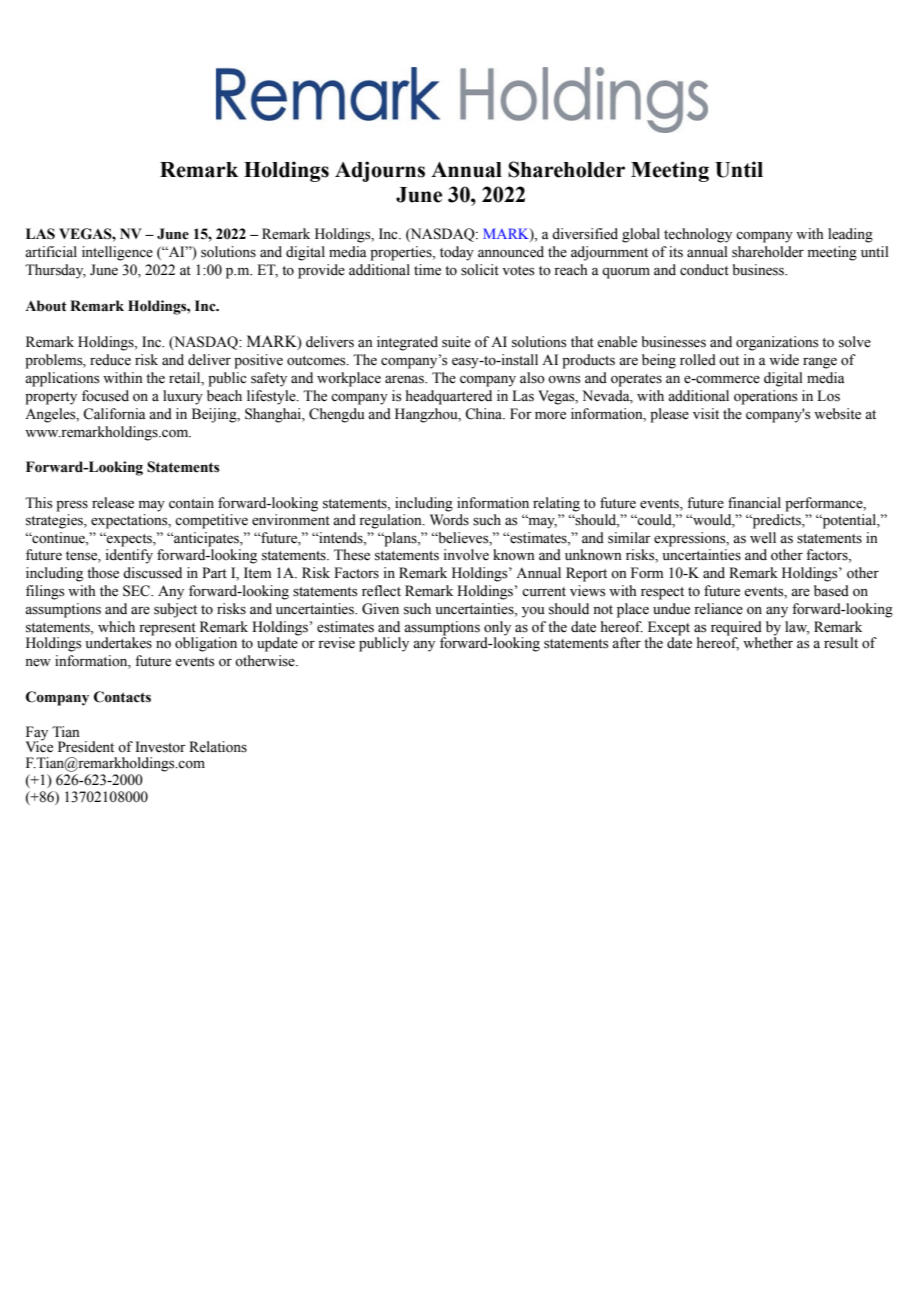 This screenshot has height=1308, width=924. Describe the element at coordinates (161, 747) in the screenshot. I see `Investor` at that location.
